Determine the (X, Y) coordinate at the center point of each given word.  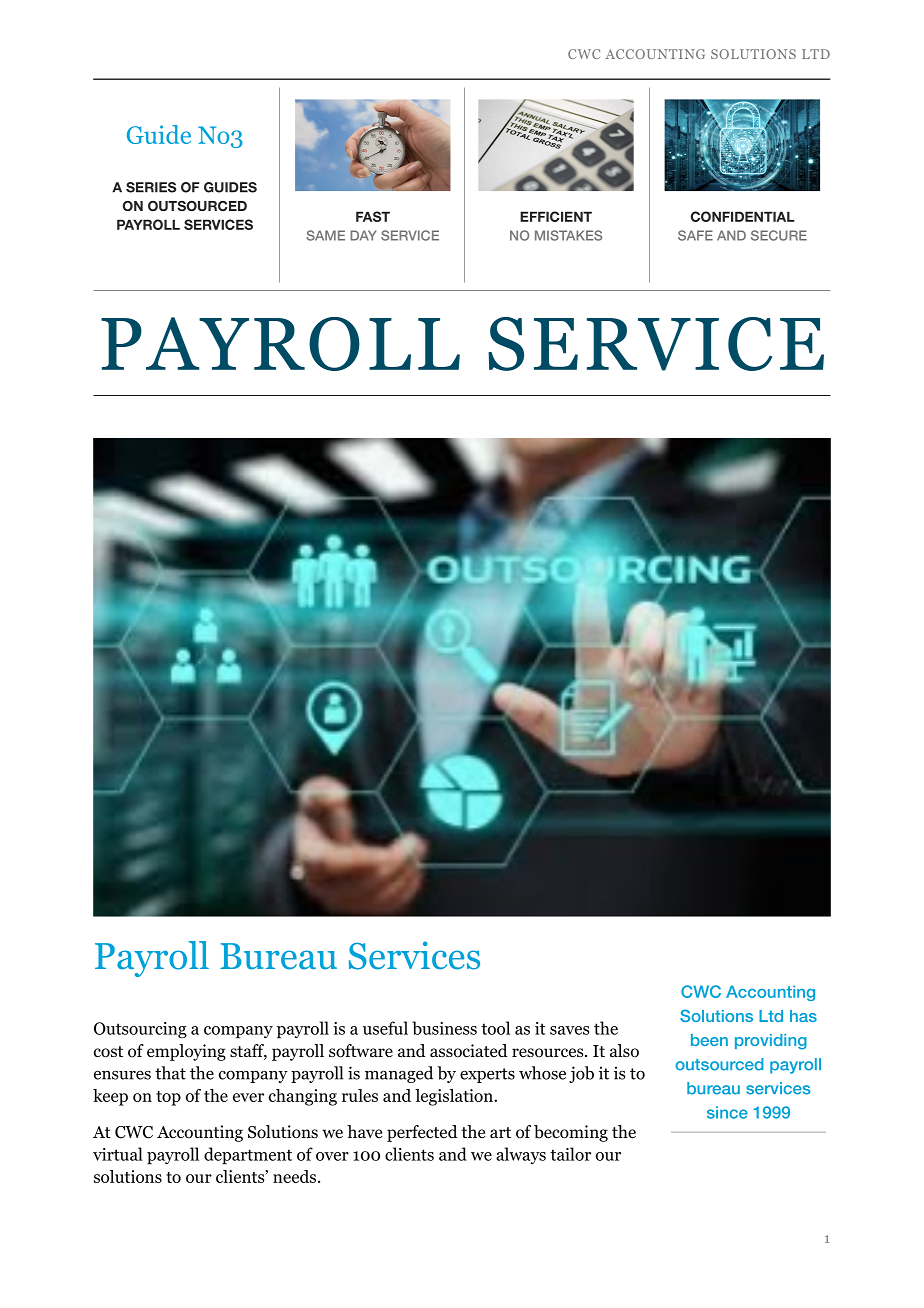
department (248, 1156)
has (803, 1016)
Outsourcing (140, 1030)
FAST (373, 216)
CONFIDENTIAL (743, 216)
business (444, 1028)
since (727, 1112)
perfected (422, 1133)
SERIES (151, 187)
